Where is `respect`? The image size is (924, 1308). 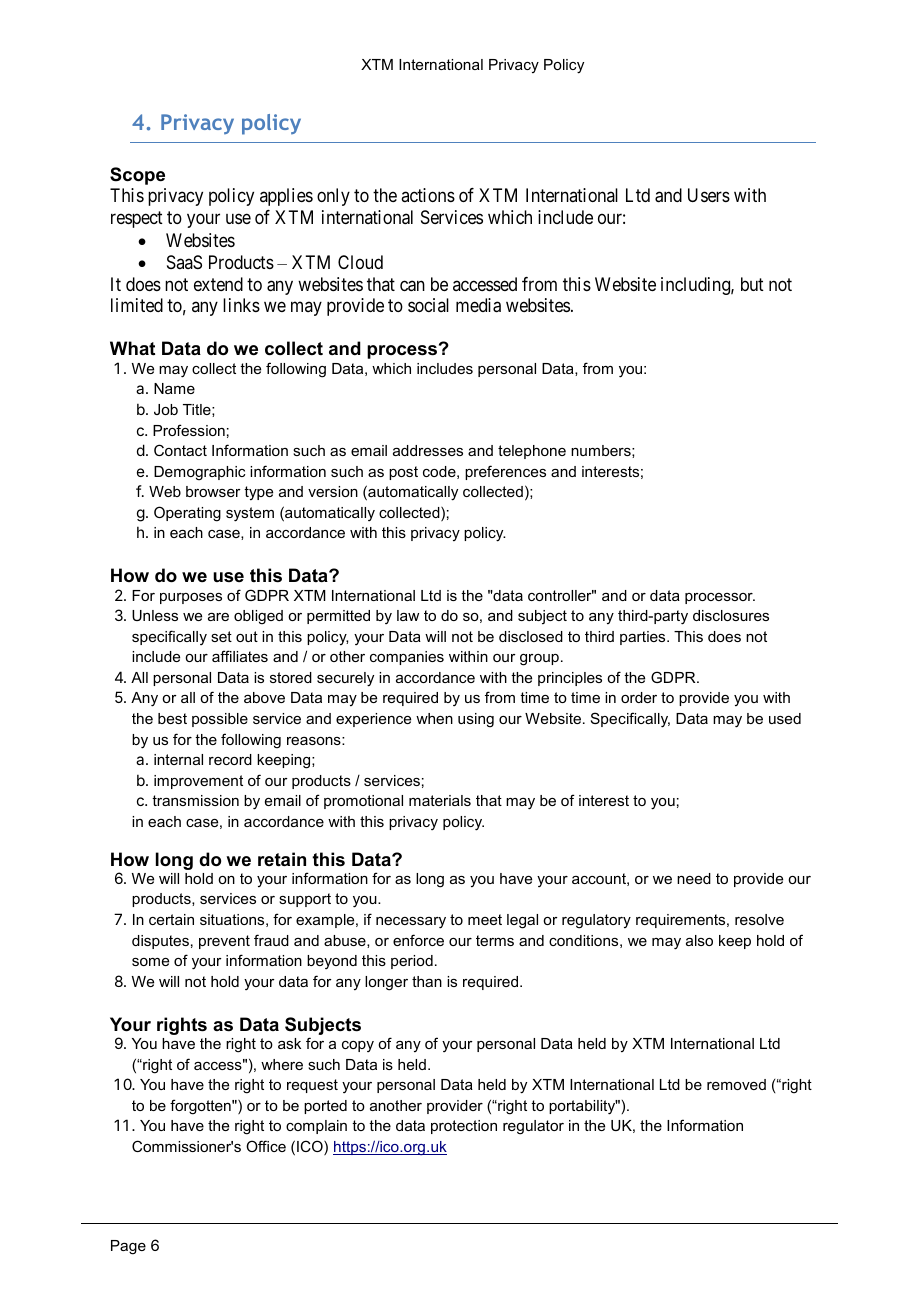 respect is located at coordinates (137, 219).
